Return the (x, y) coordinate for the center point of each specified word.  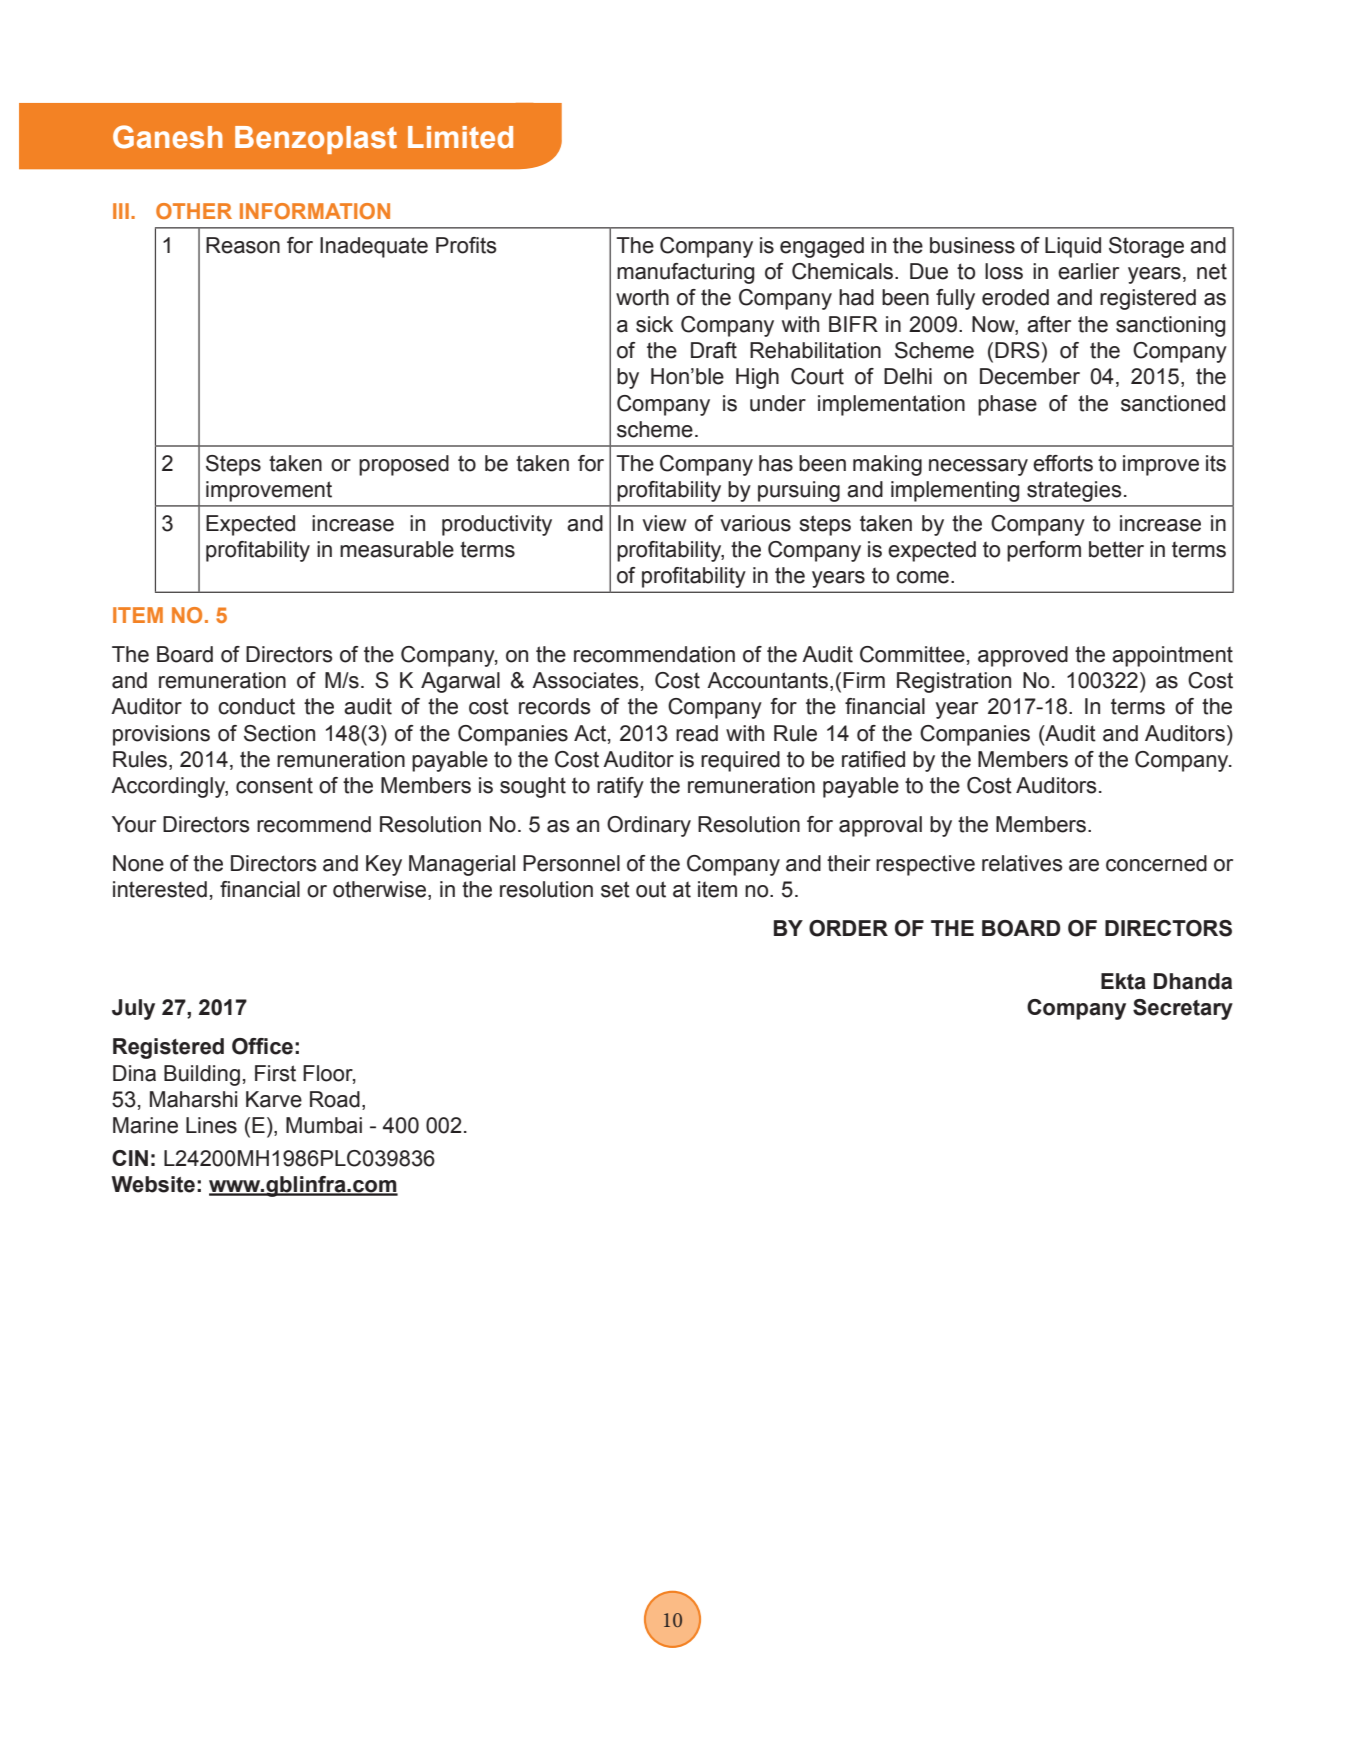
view (664, 523)
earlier (1088, 271)
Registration (954, 682)
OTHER (194, 211)
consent (274, 786)
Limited (460, 137)
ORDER (848, 928)
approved (1023, 656)
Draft (714, 350)
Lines (211, 1125)
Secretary (1183, 1009)
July (133, 1009)
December (1030, 376)
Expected (250, 525)
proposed (404, 465)
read (697, 733)
